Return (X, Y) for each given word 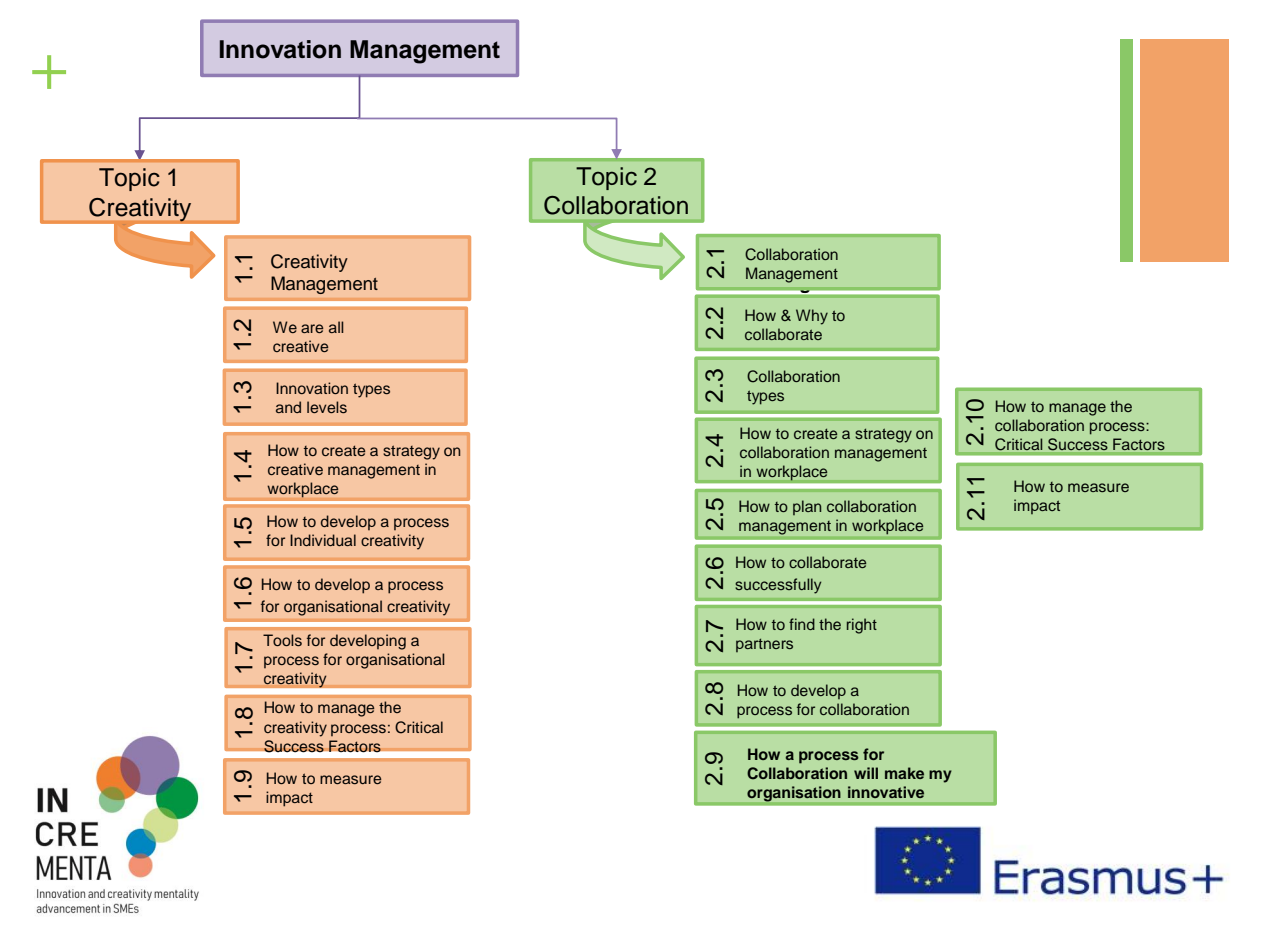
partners (764, 645)
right (862, 626)
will (866, 773)
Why (812, 317)
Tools (282, 640)
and (288, 407)
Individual (323, 540)
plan (807, 507)
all (336, 327)
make (904, 773)
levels (327, 407)
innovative (886, 792)
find (802, 624)
